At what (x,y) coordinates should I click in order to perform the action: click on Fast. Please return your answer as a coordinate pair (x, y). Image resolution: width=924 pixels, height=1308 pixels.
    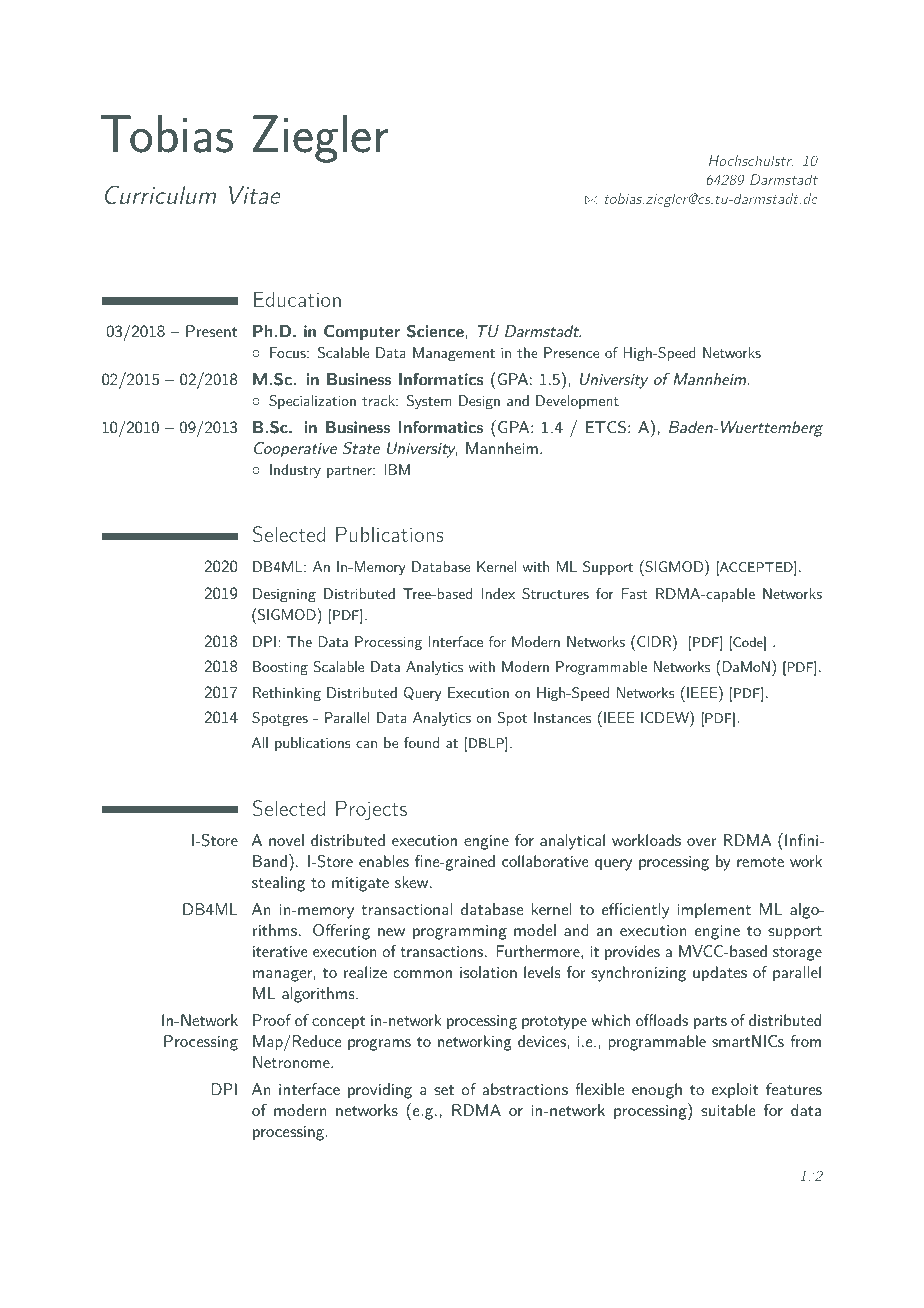
    Looking at the image, I should click on (634, 593).
